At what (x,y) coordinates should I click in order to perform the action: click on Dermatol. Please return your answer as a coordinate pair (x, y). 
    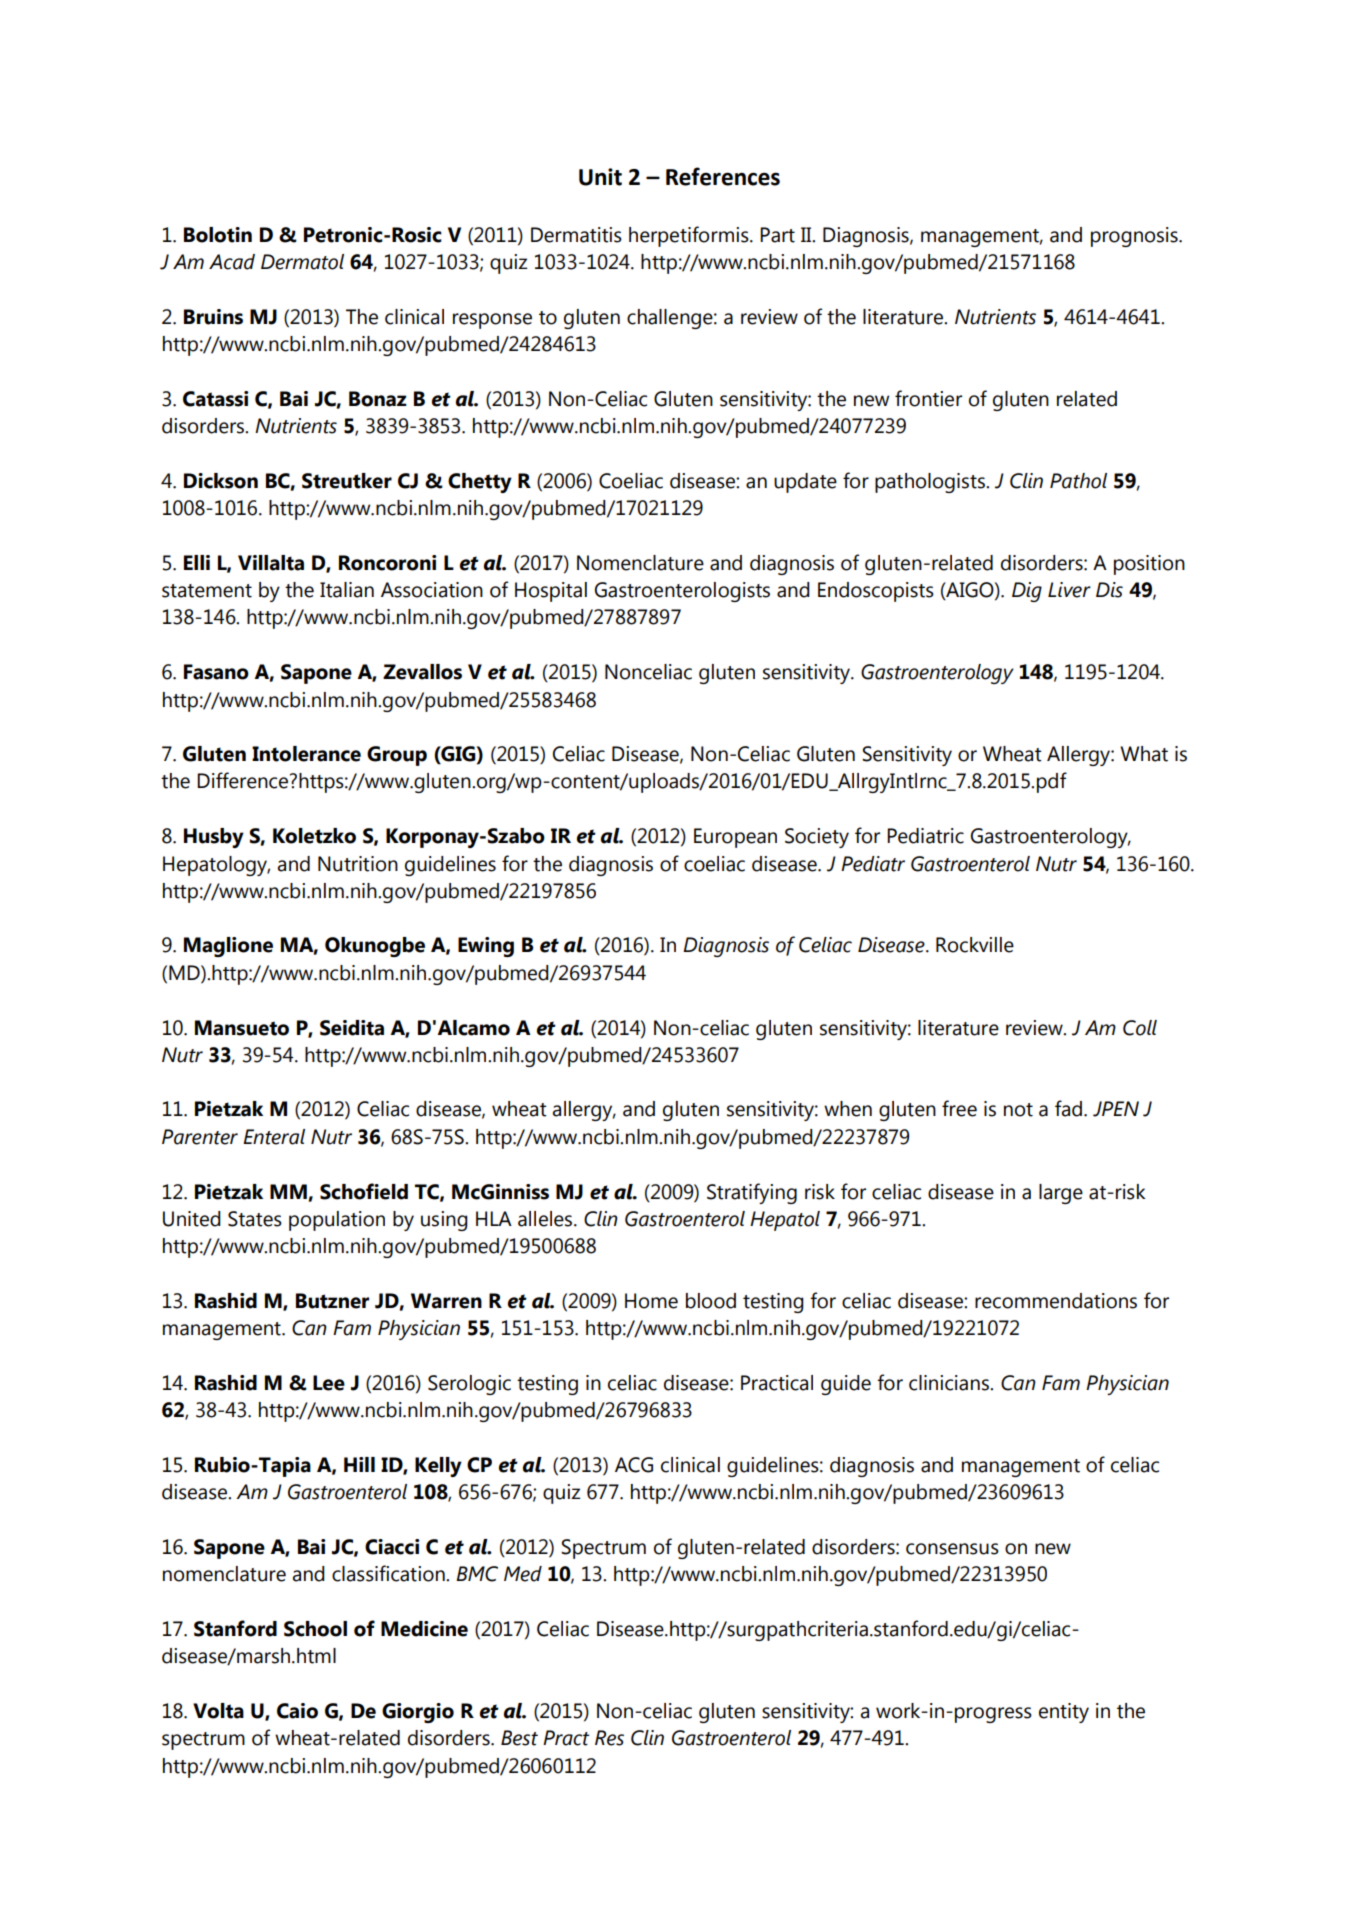
    Looking at the image, I should click on (302, 262).
